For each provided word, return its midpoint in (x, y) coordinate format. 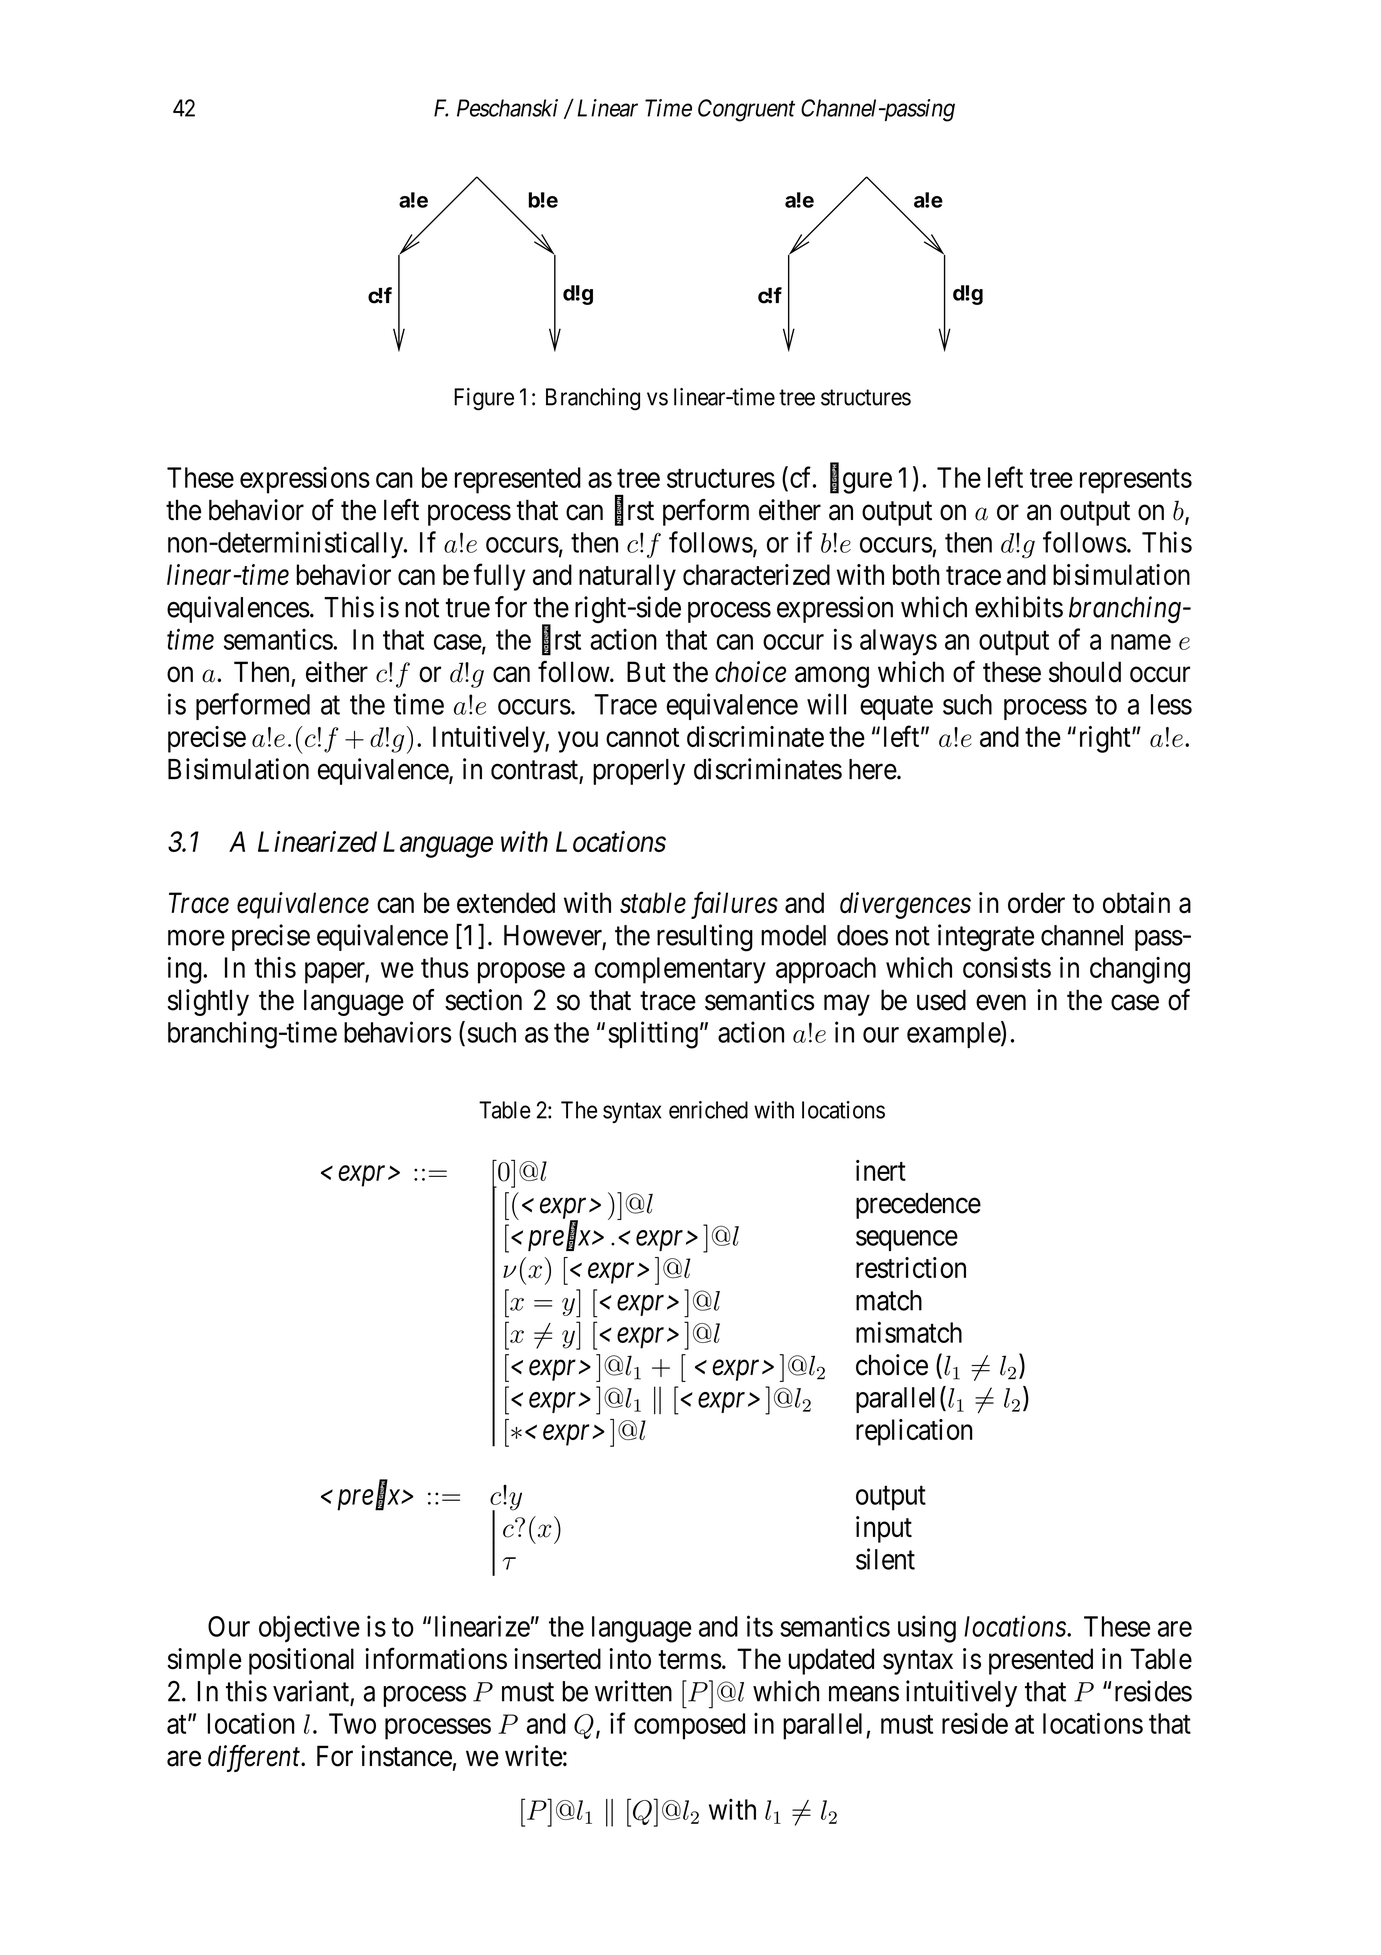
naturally (627, 577)
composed (689, 1726)
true (468, 608)
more (196, 938)
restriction (911, 1267)
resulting (705, 938)
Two (352, 1723)
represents (1136, 481)
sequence (907, 1240)
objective (309, 1628)
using (927, 1629)
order (1036, 903)
